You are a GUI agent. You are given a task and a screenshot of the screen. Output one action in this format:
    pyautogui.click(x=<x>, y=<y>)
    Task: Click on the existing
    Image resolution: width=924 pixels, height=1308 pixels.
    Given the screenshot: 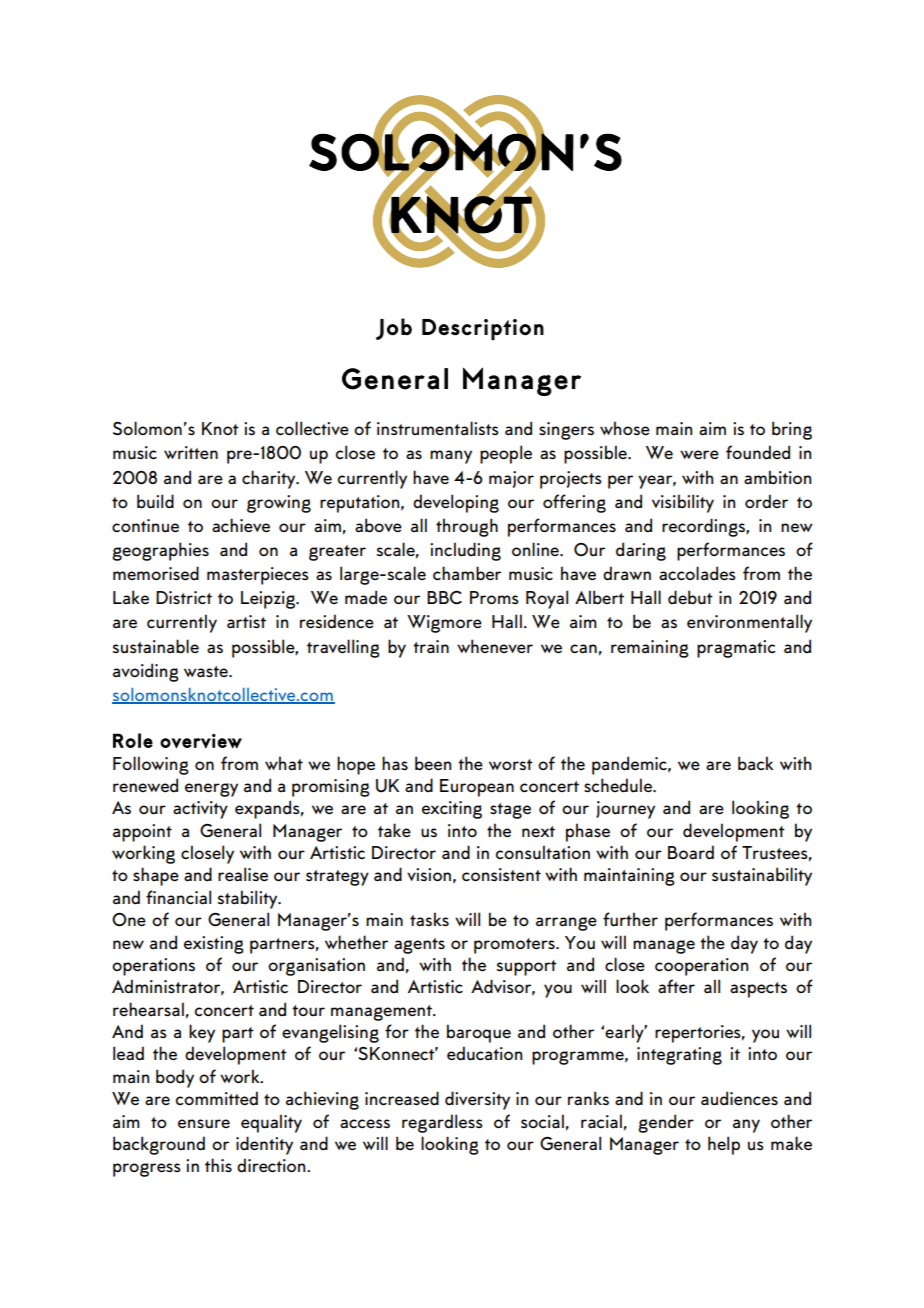 What is the action you would take?
    pyautogui.click(x=214, y=945)
